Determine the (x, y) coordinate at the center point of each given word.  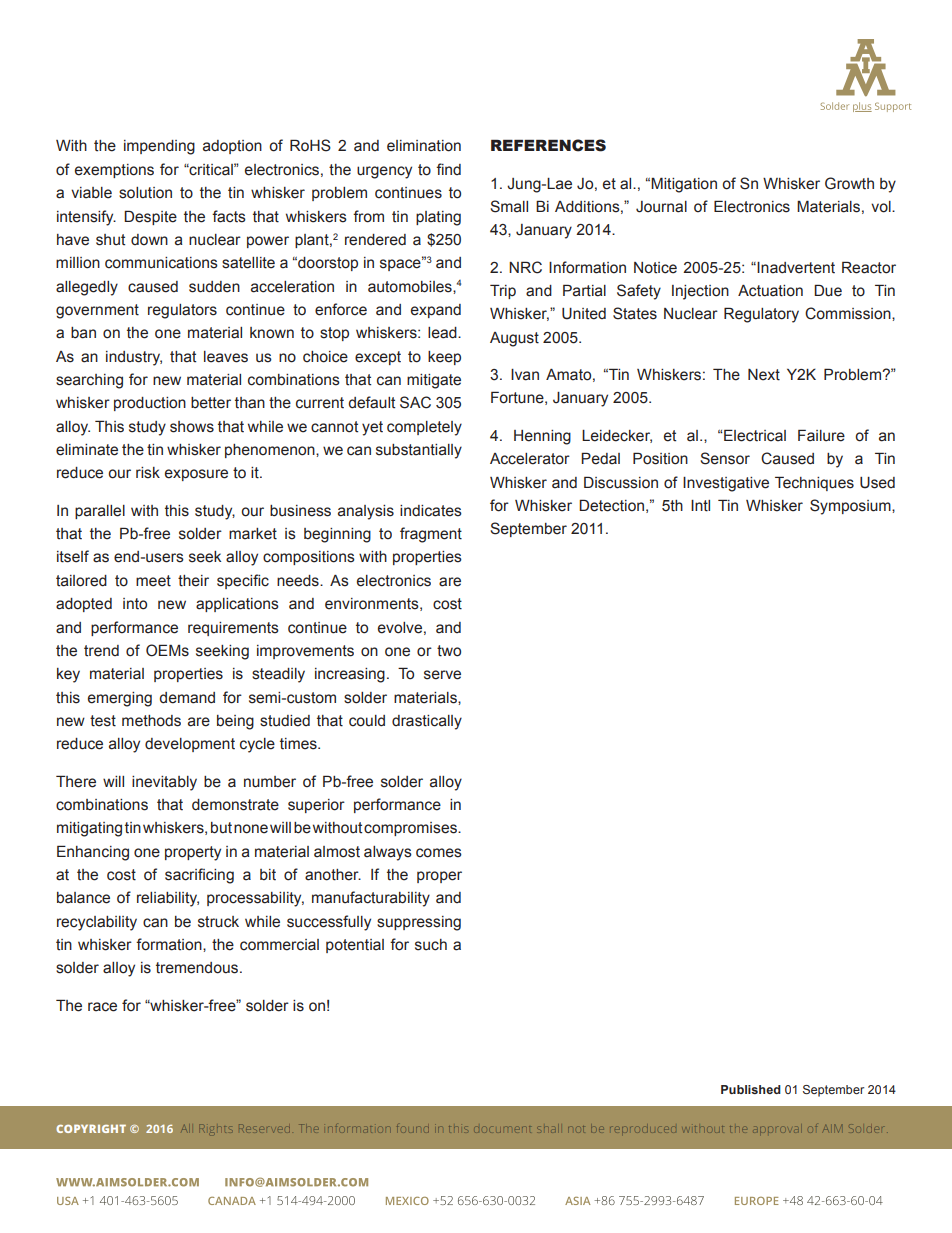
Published (751, 1089)
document (504, 1129)
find (448, 169)
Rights (215, 1128)
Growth (849, 183)
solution (145, 193)
